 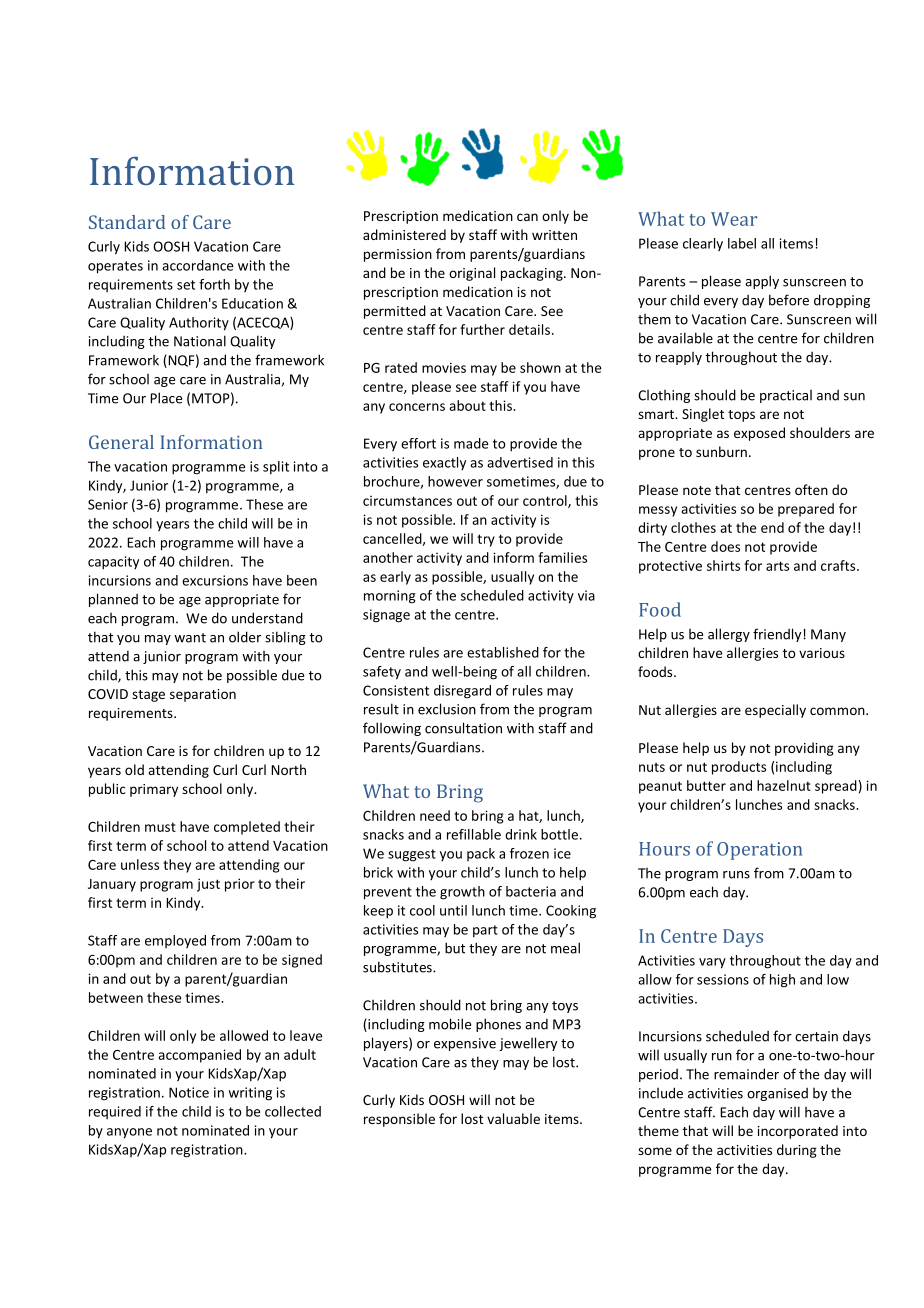 What do you see at coordinates (513, 1118) in the page?
I see `valuable` at bounding box center [513, 1118].
